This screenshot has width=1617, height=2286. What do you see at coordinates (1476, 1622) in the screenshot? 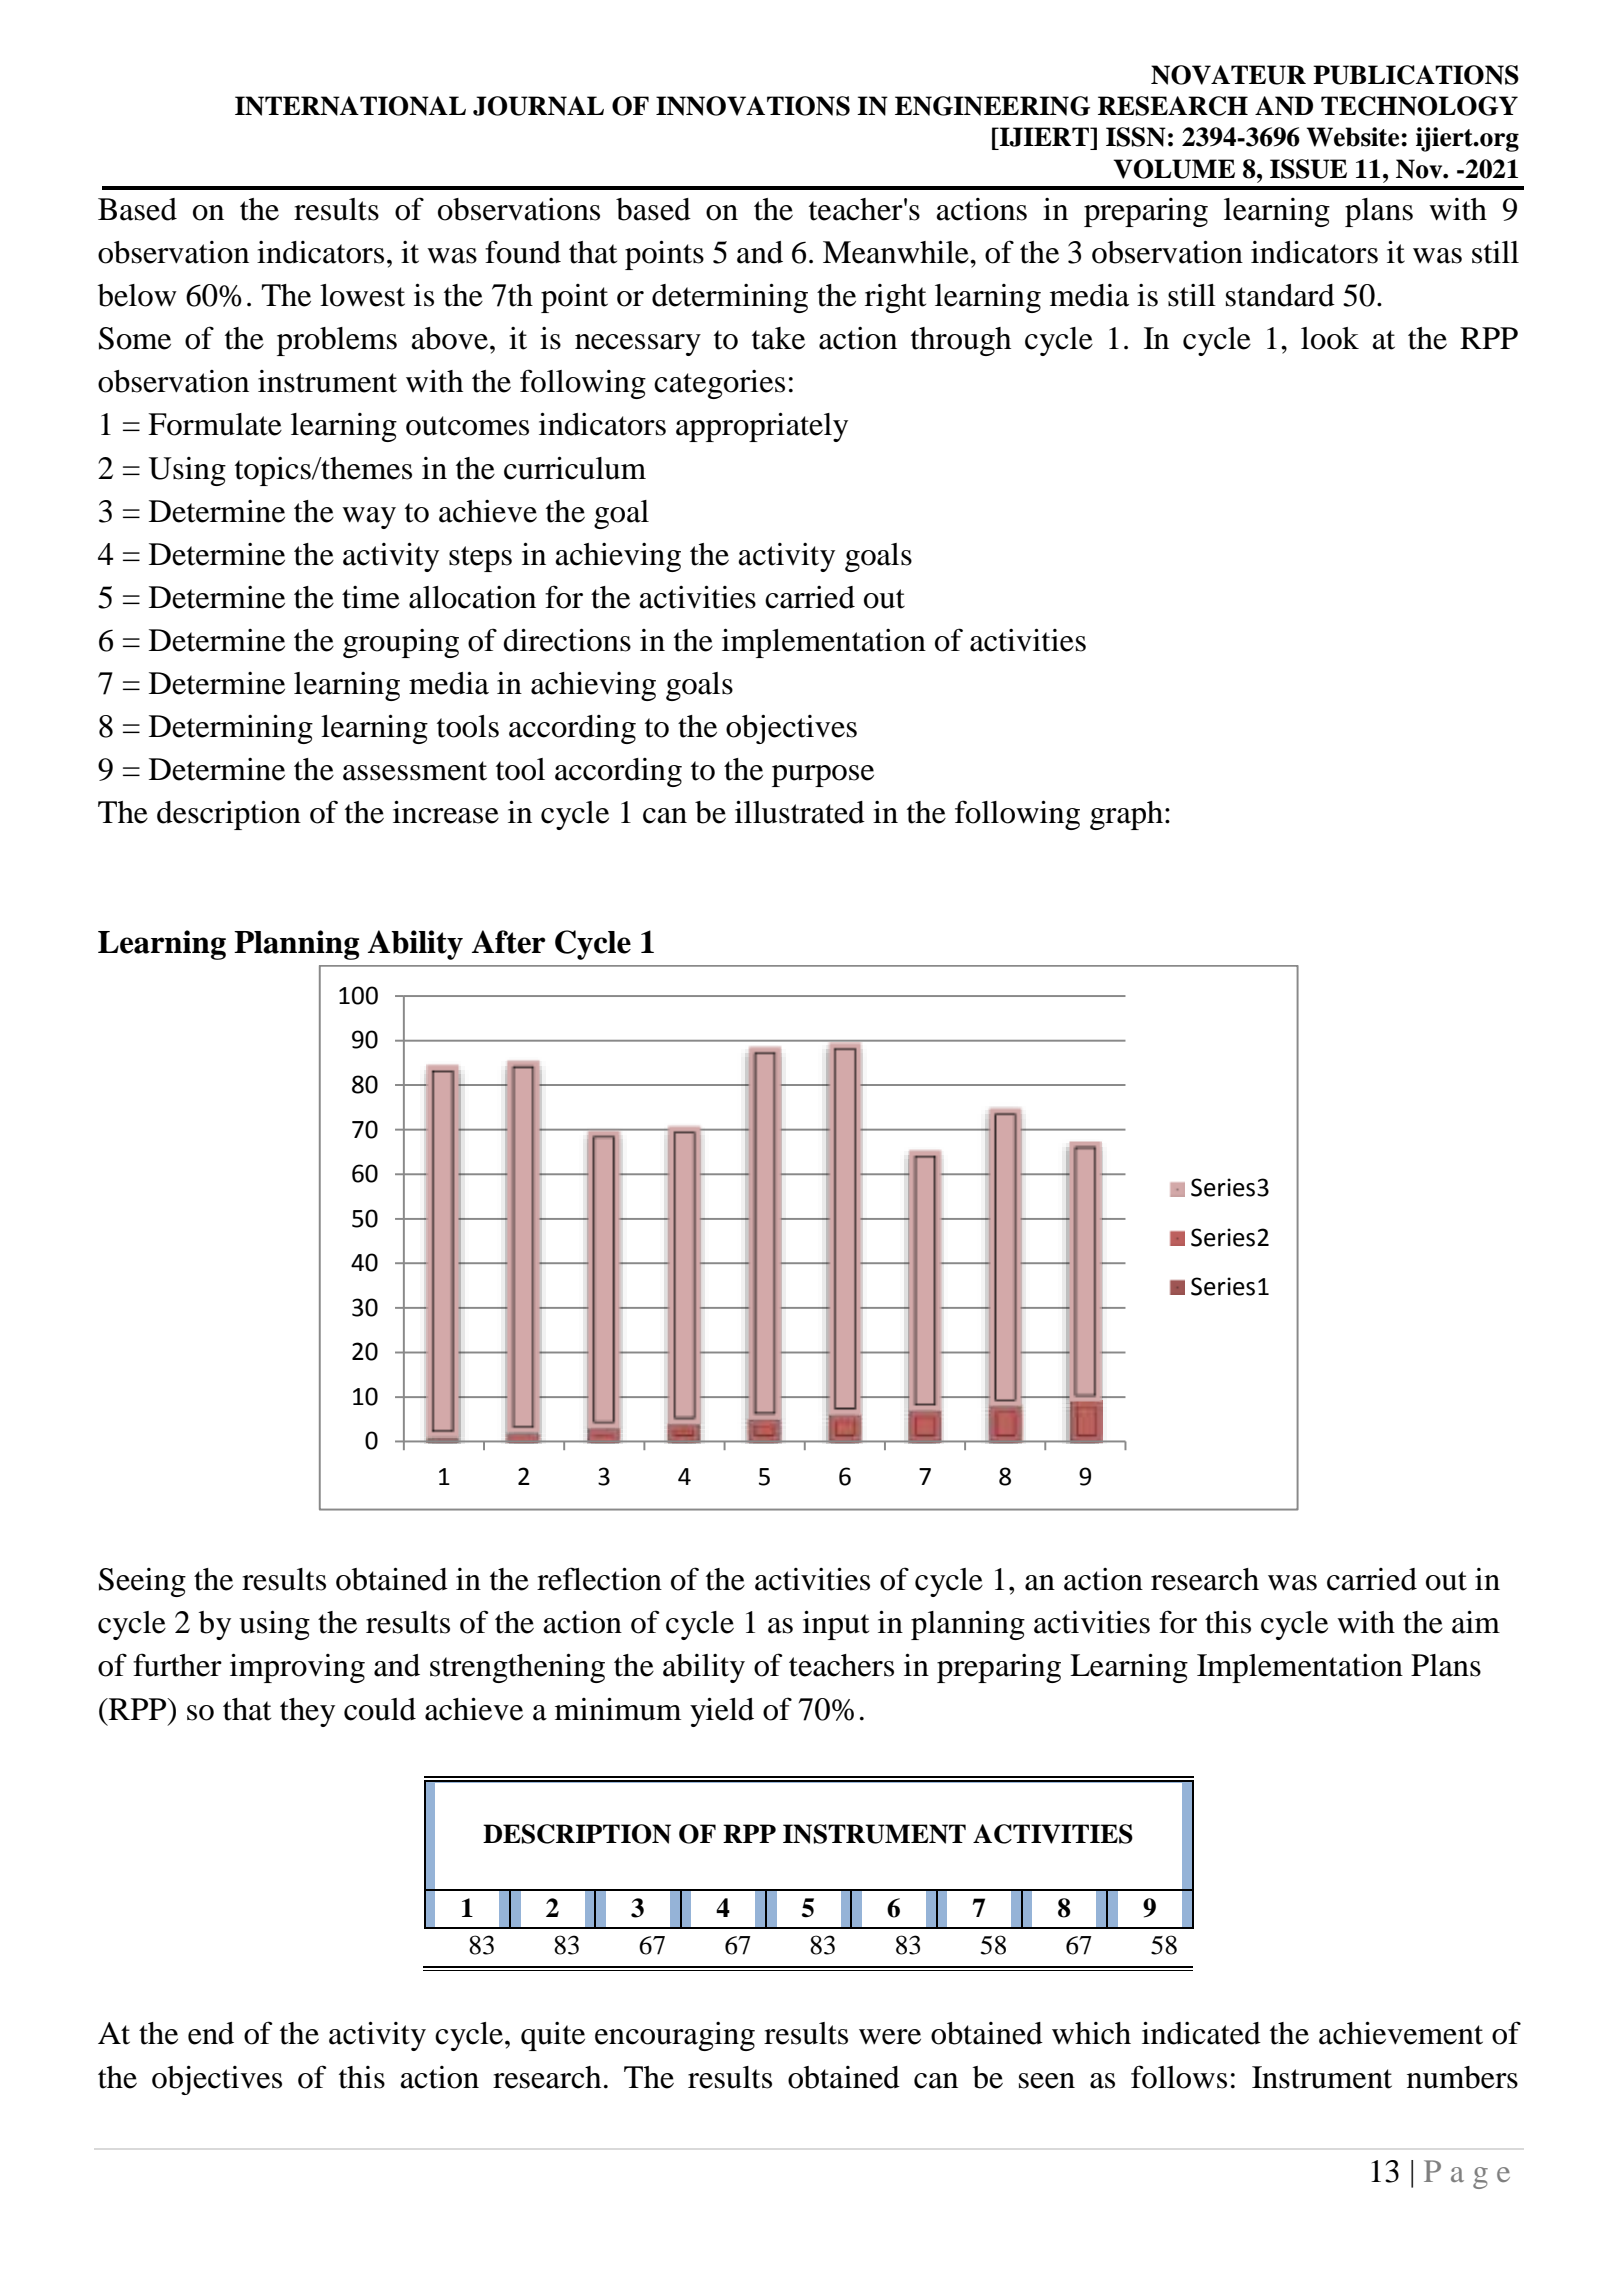
I see `aim` at bounding box center [1476, 1622].
